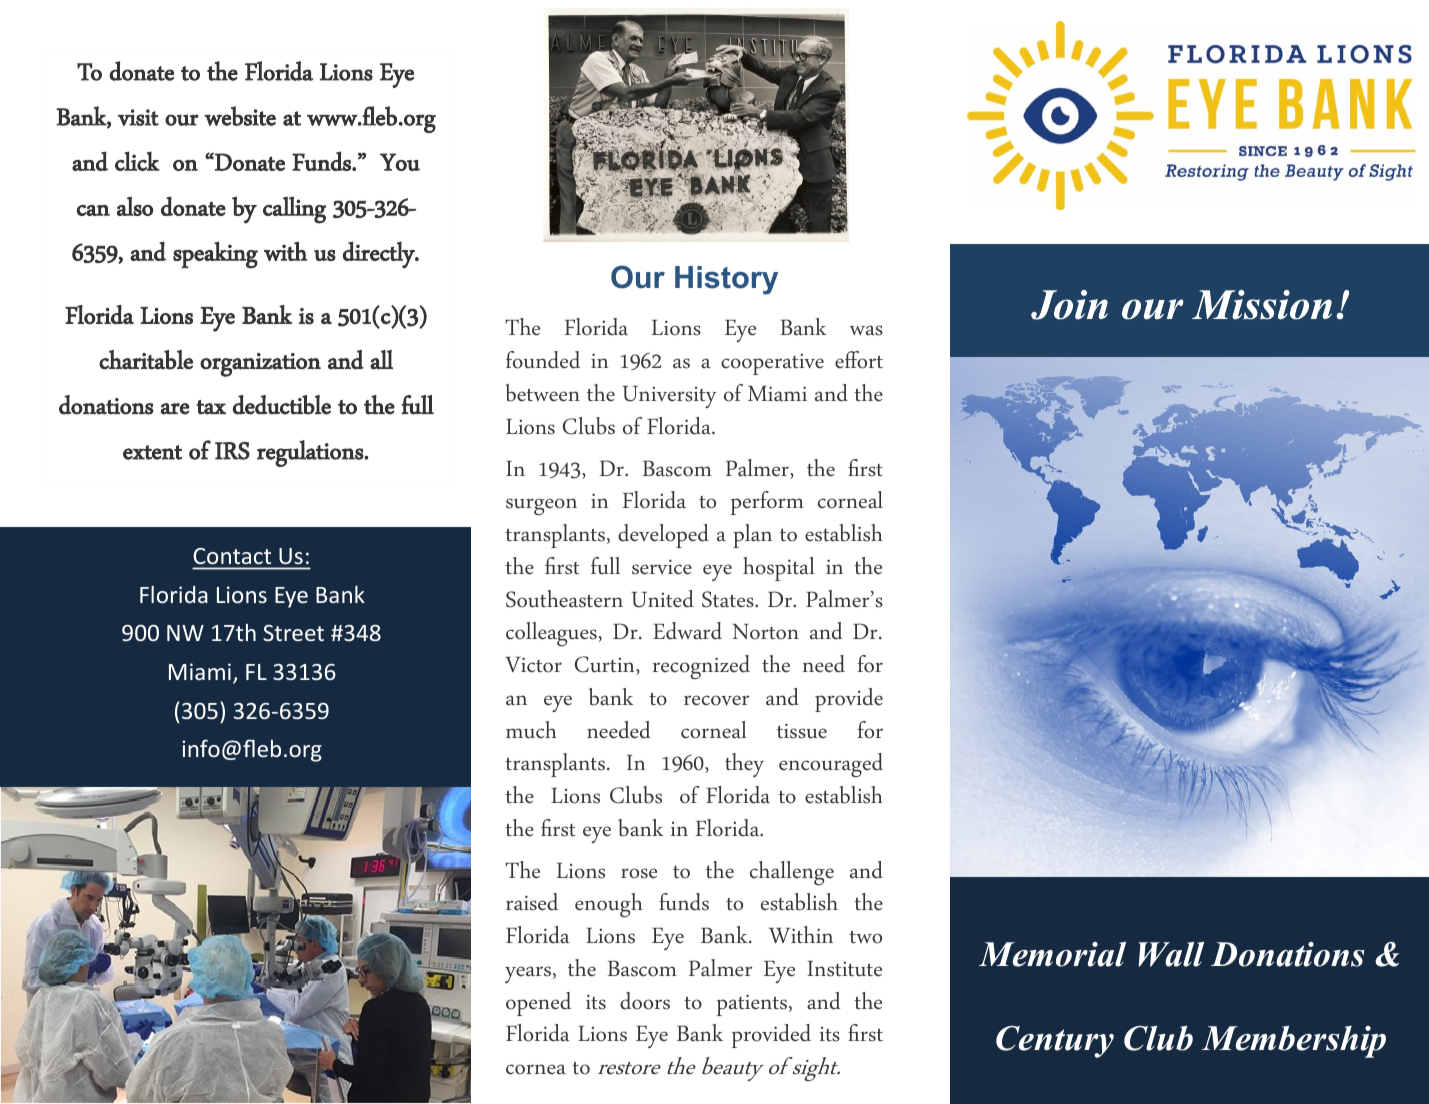 This screenshot has height=1104, width=1429. Describe the element at coordinates (293, 633) in the screenshot. I see `Street` at that location.
